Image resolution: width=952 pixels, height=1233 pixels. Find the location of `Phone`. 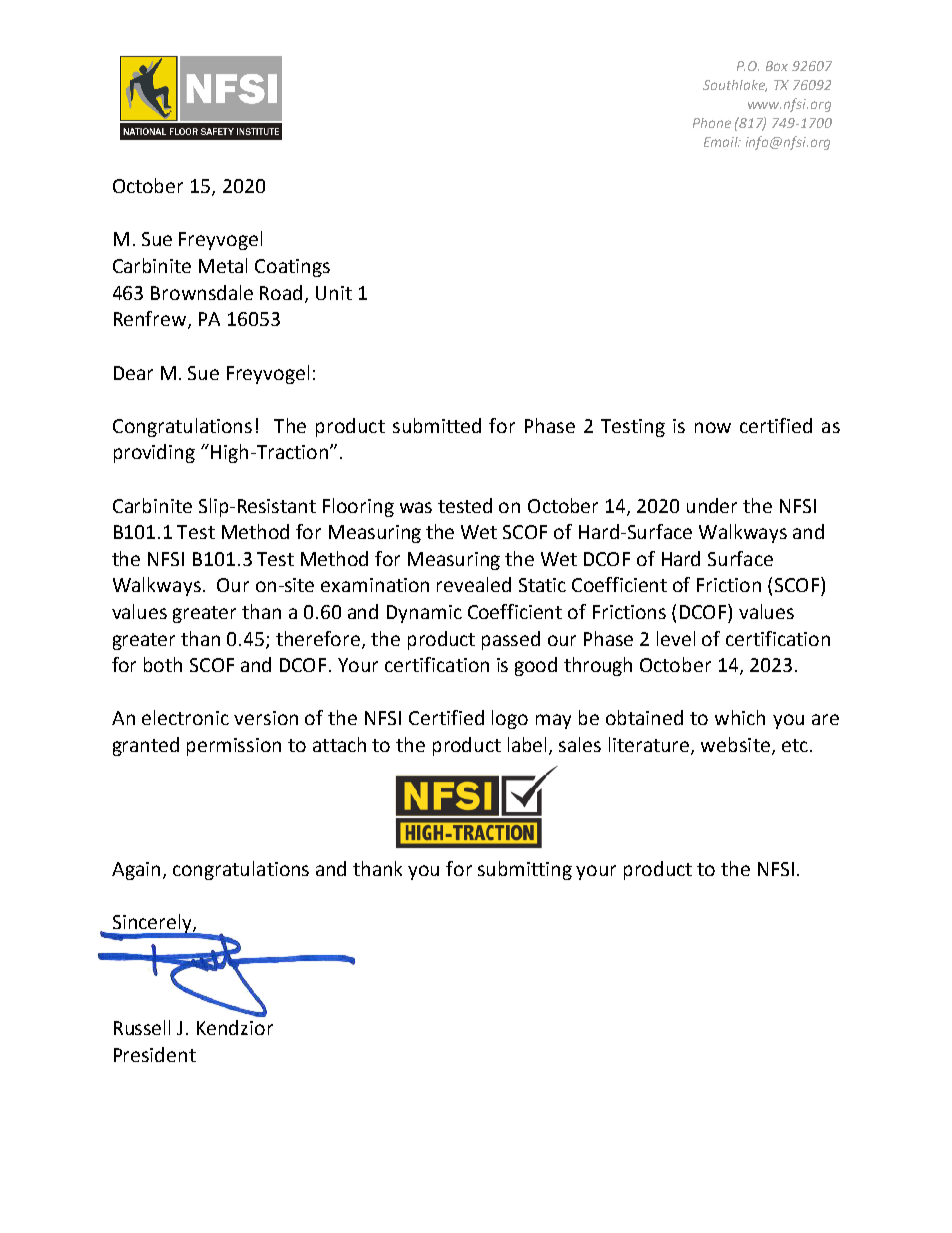

Phone is located at coordinates (712, 123).
